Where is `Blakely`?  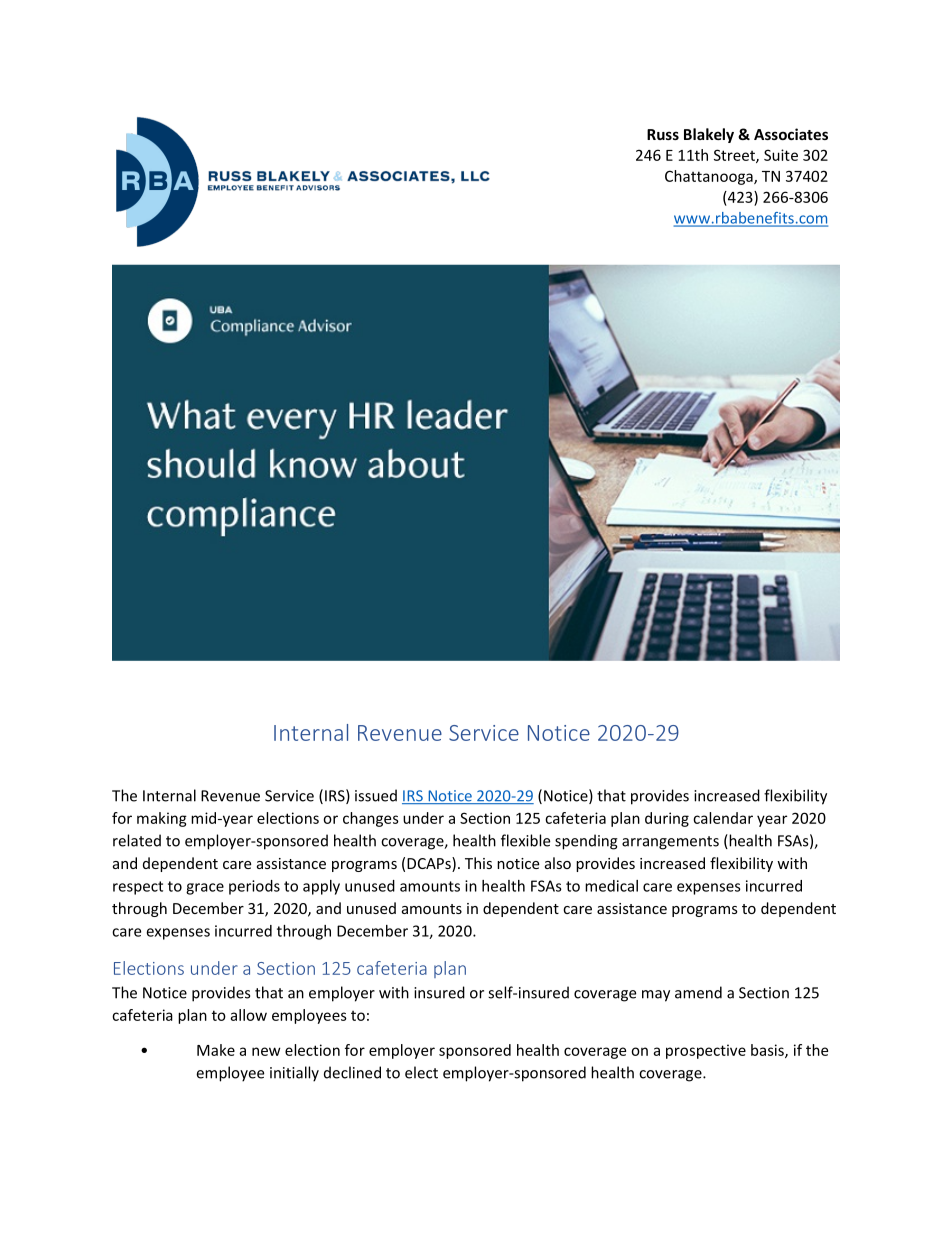
Blakely is located at coordinates (709, 135).
